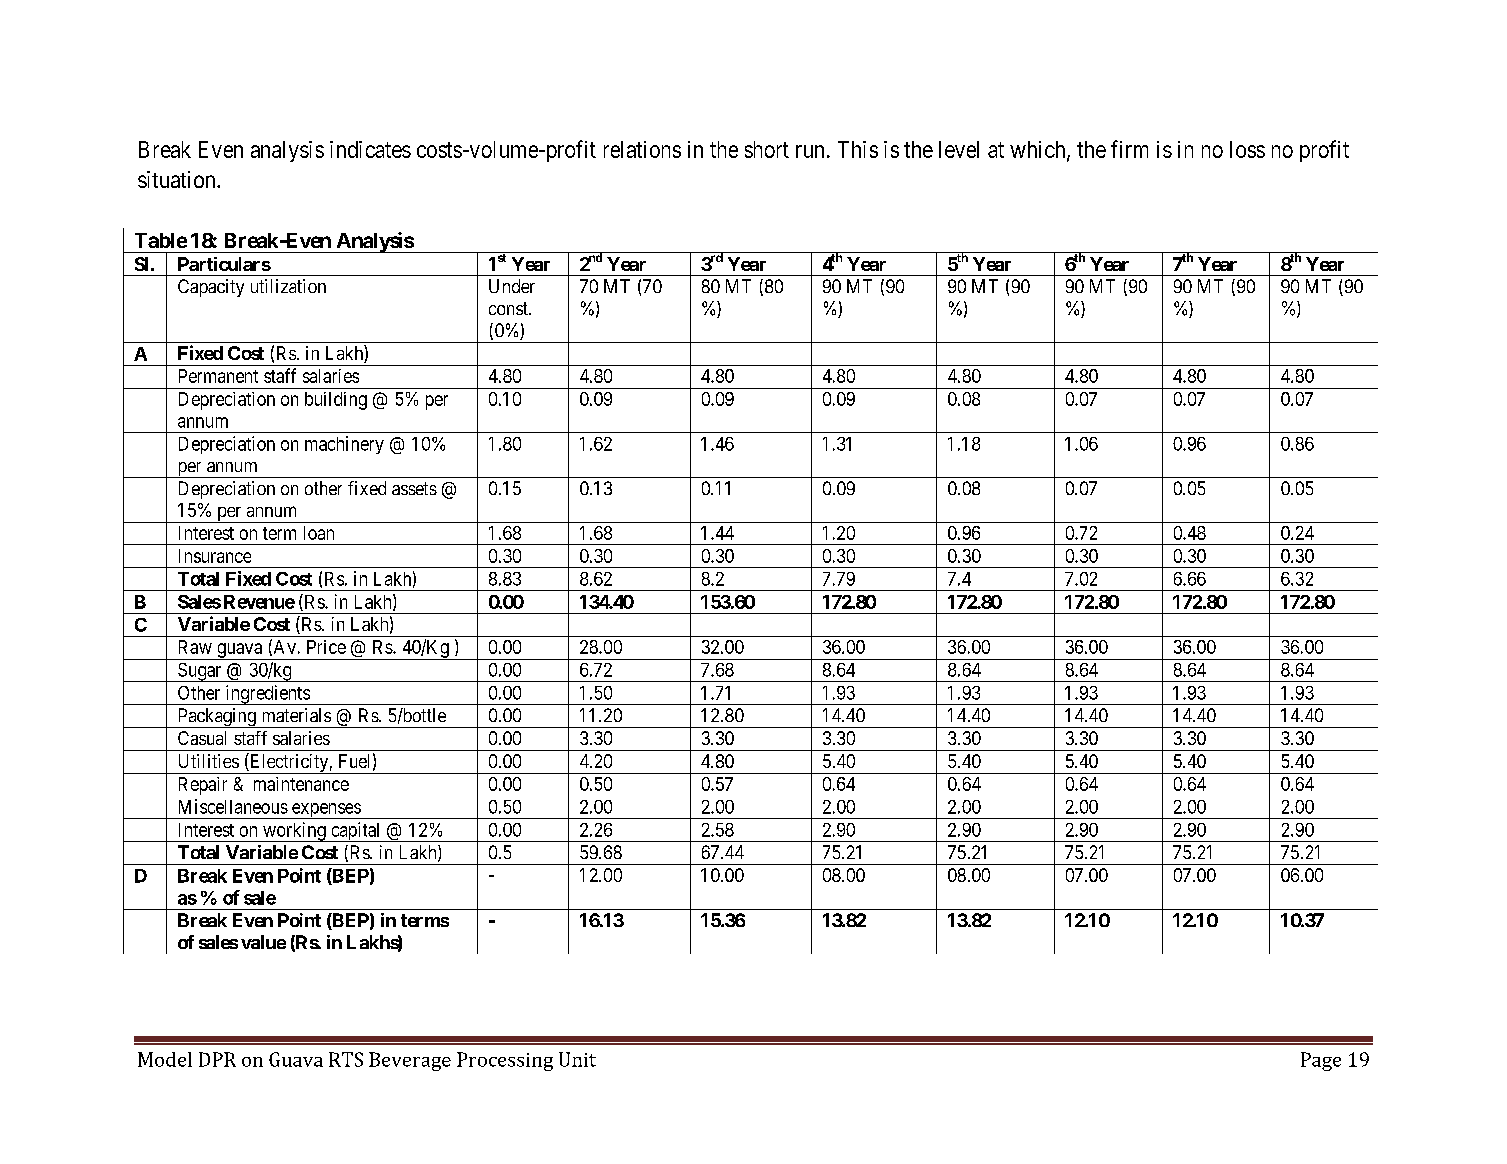 The height and width of the document is (1164, 1507). Describe the element at coordinates (370, 149) in the document. I see `indicates` at that location.
